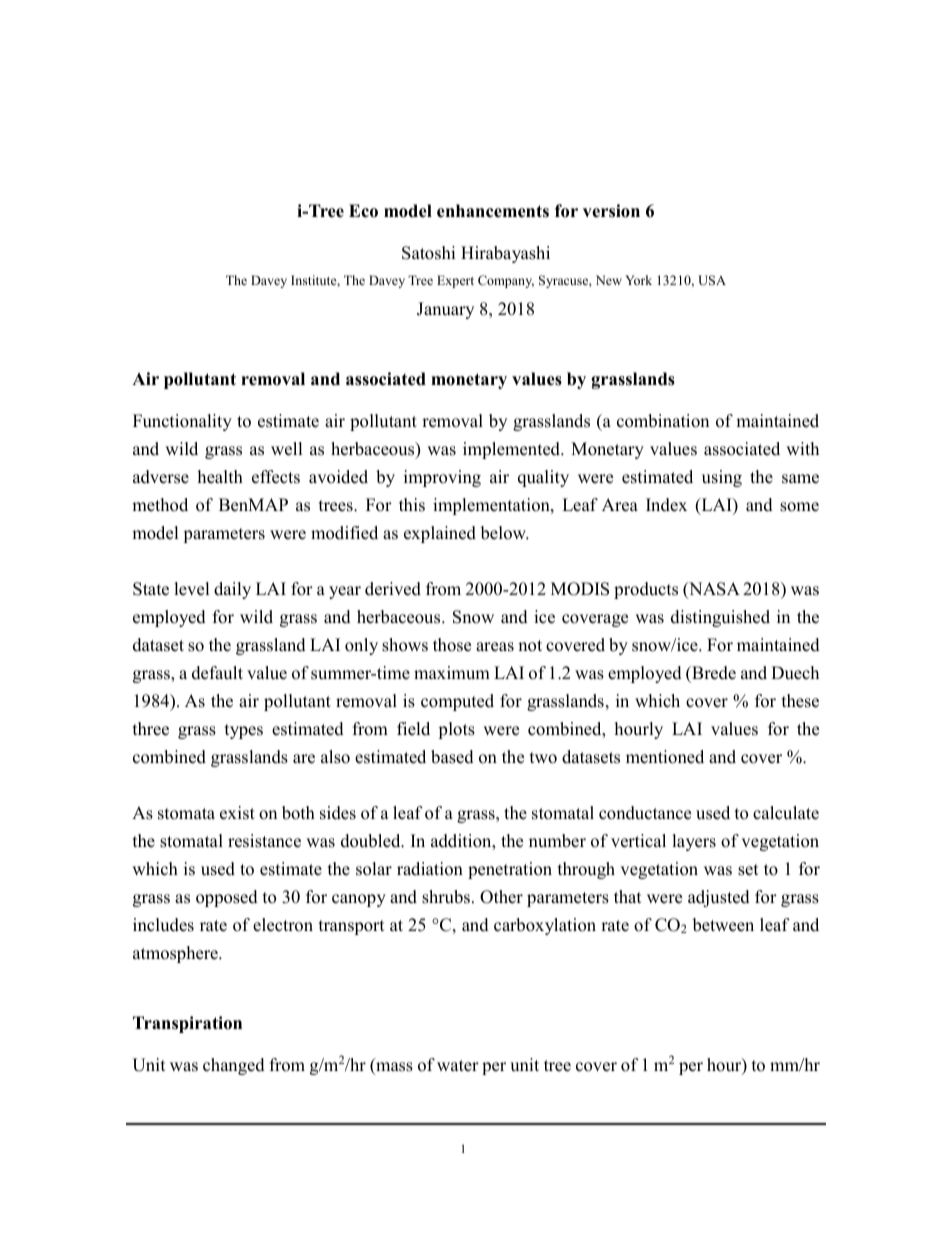 The image size is (952, 1233). I want to click on water, so click(458, 1066).
